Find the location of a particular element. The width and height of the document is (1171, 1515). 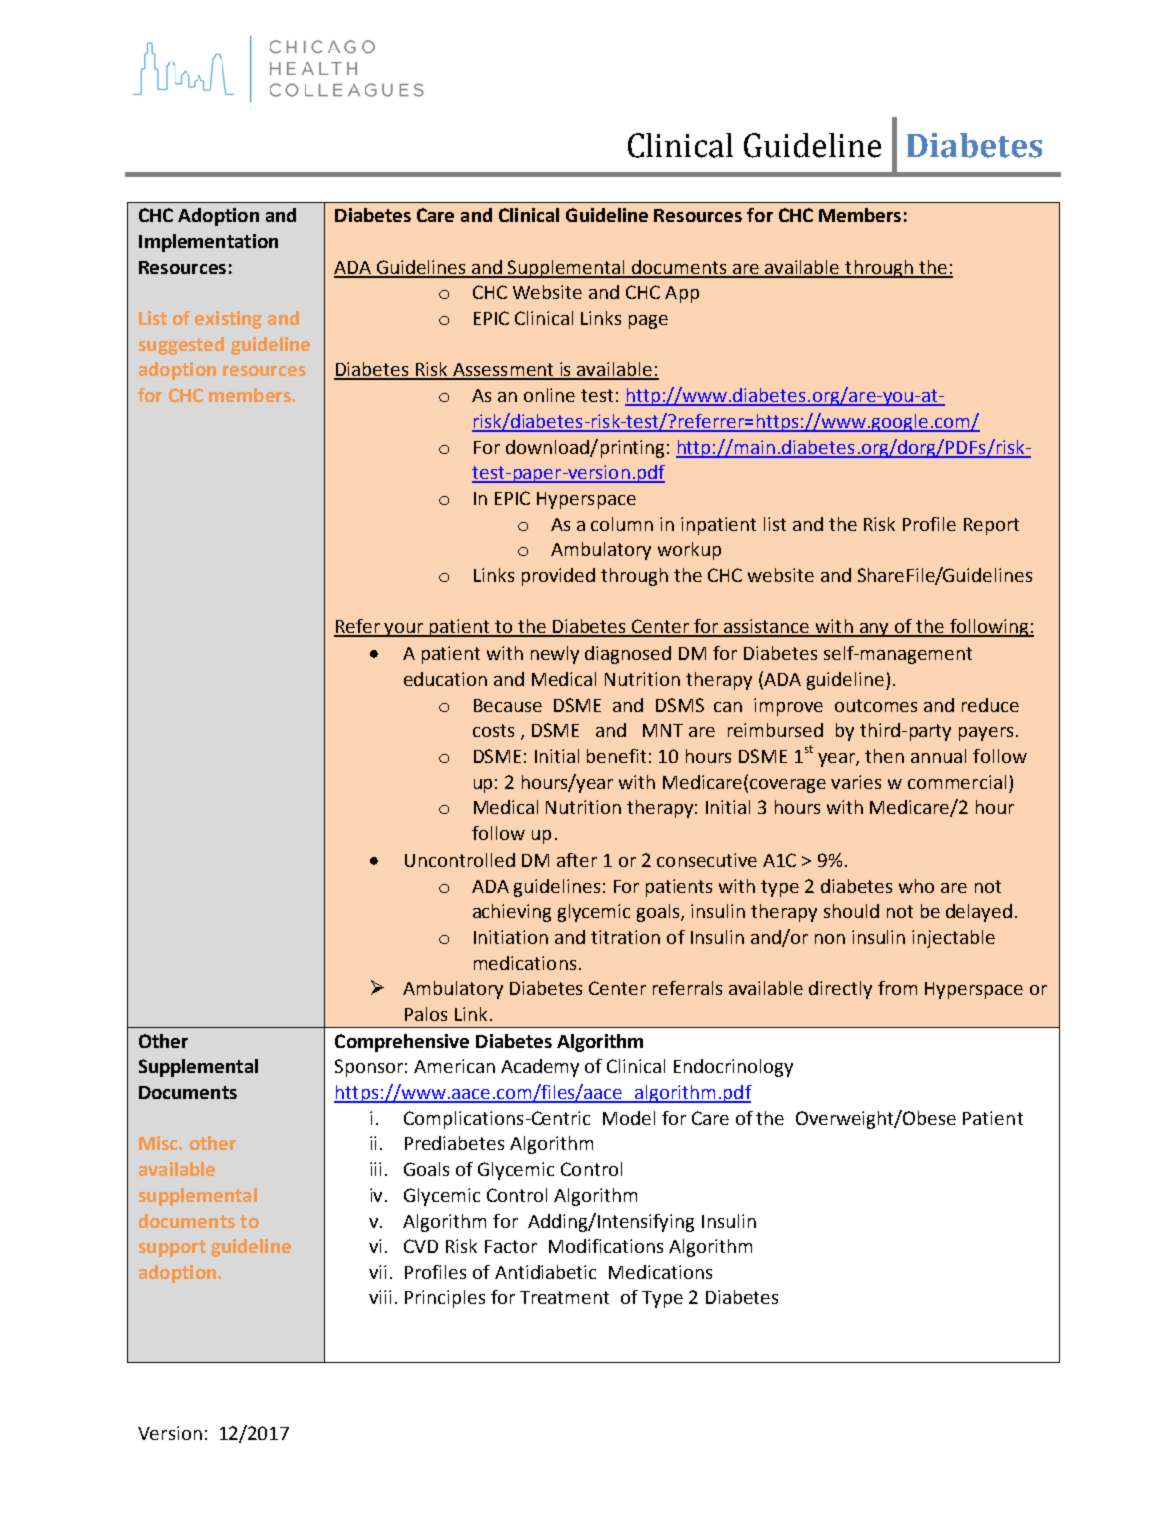

support is located at coordinates (172, 1248).
